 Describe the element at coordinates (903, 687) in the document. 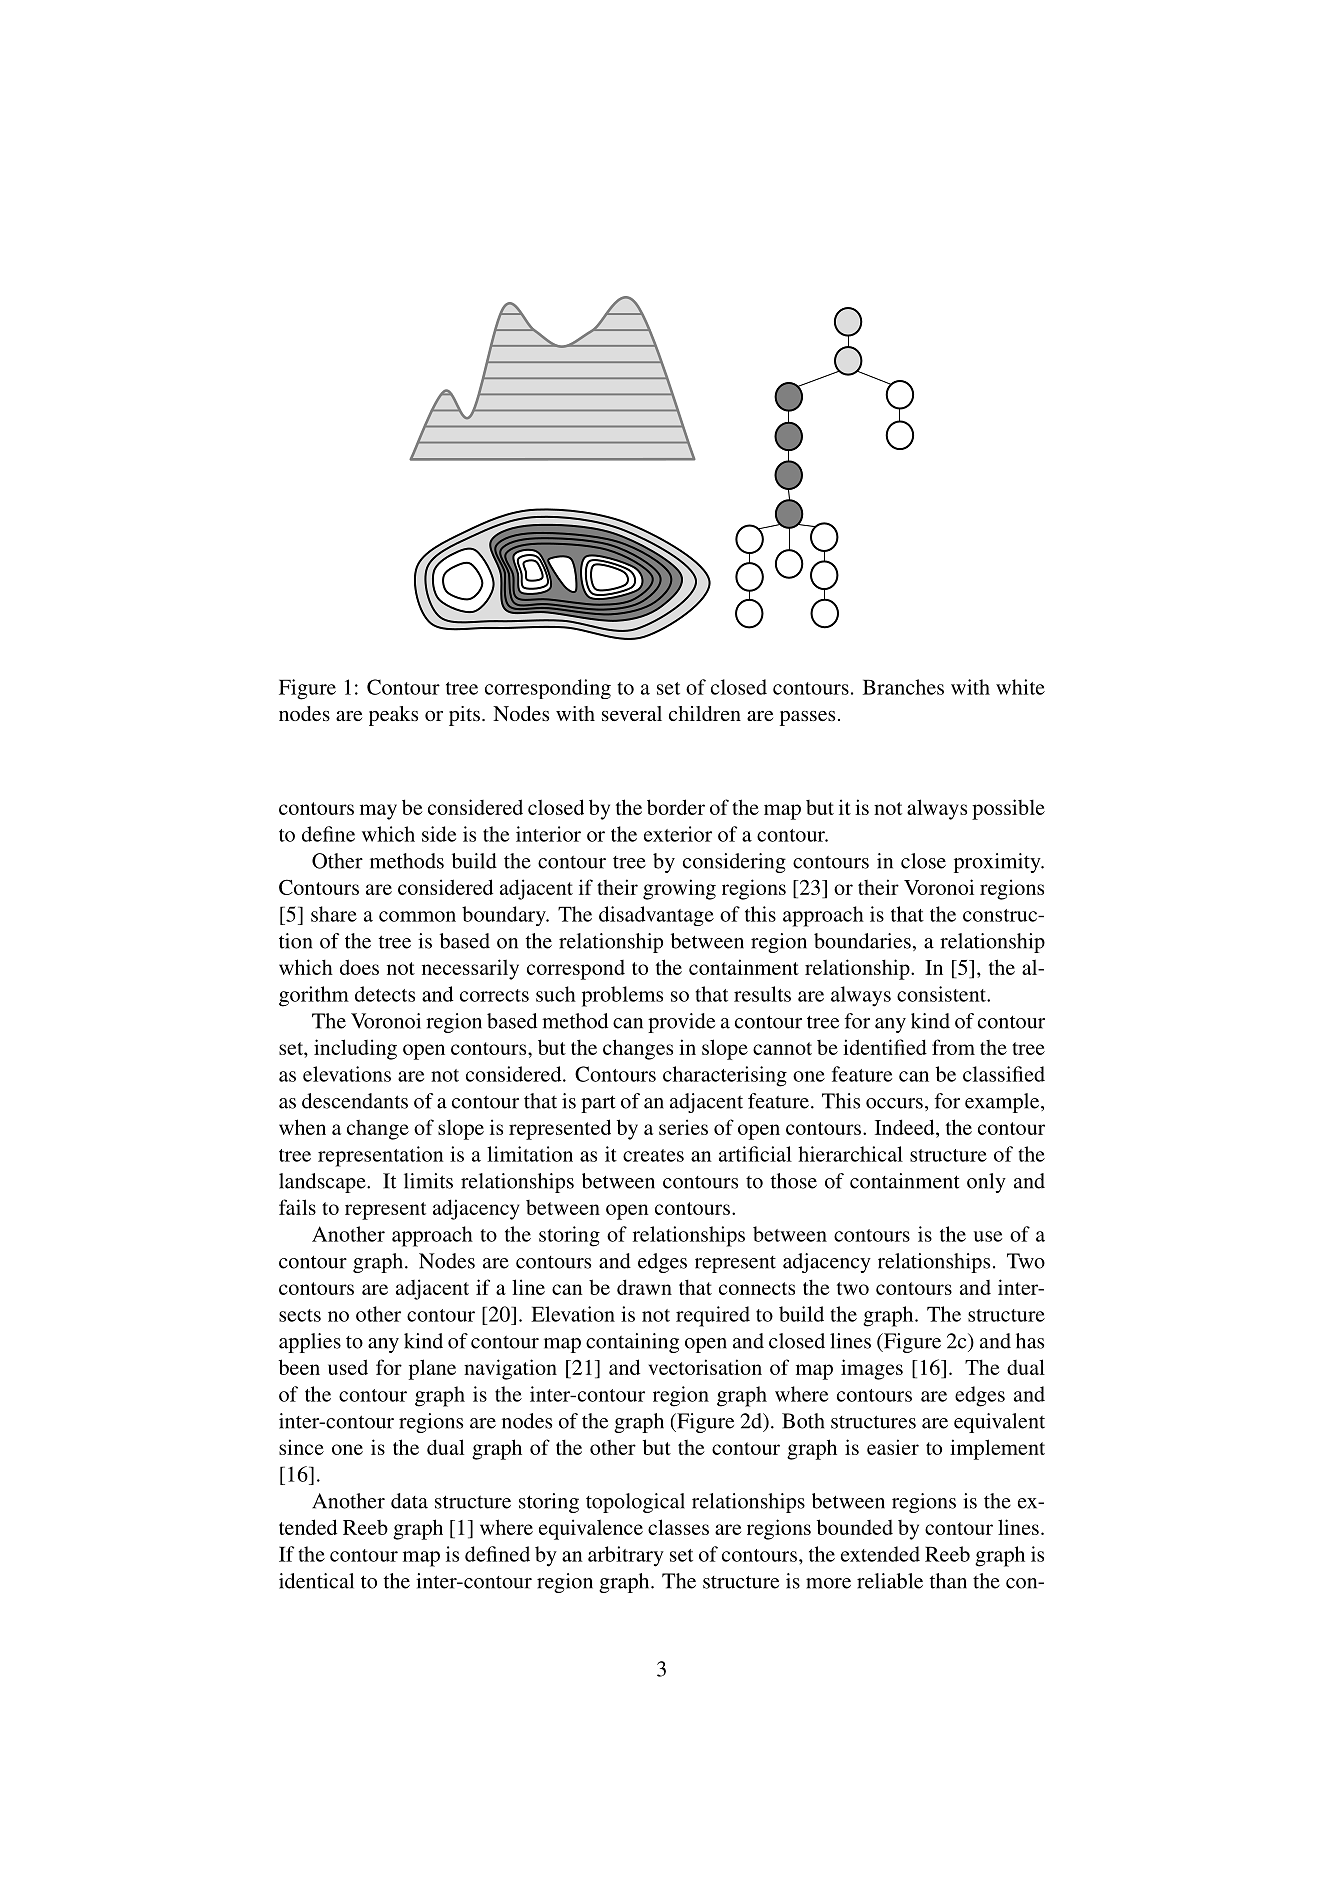

I see `Branches` at that location.
